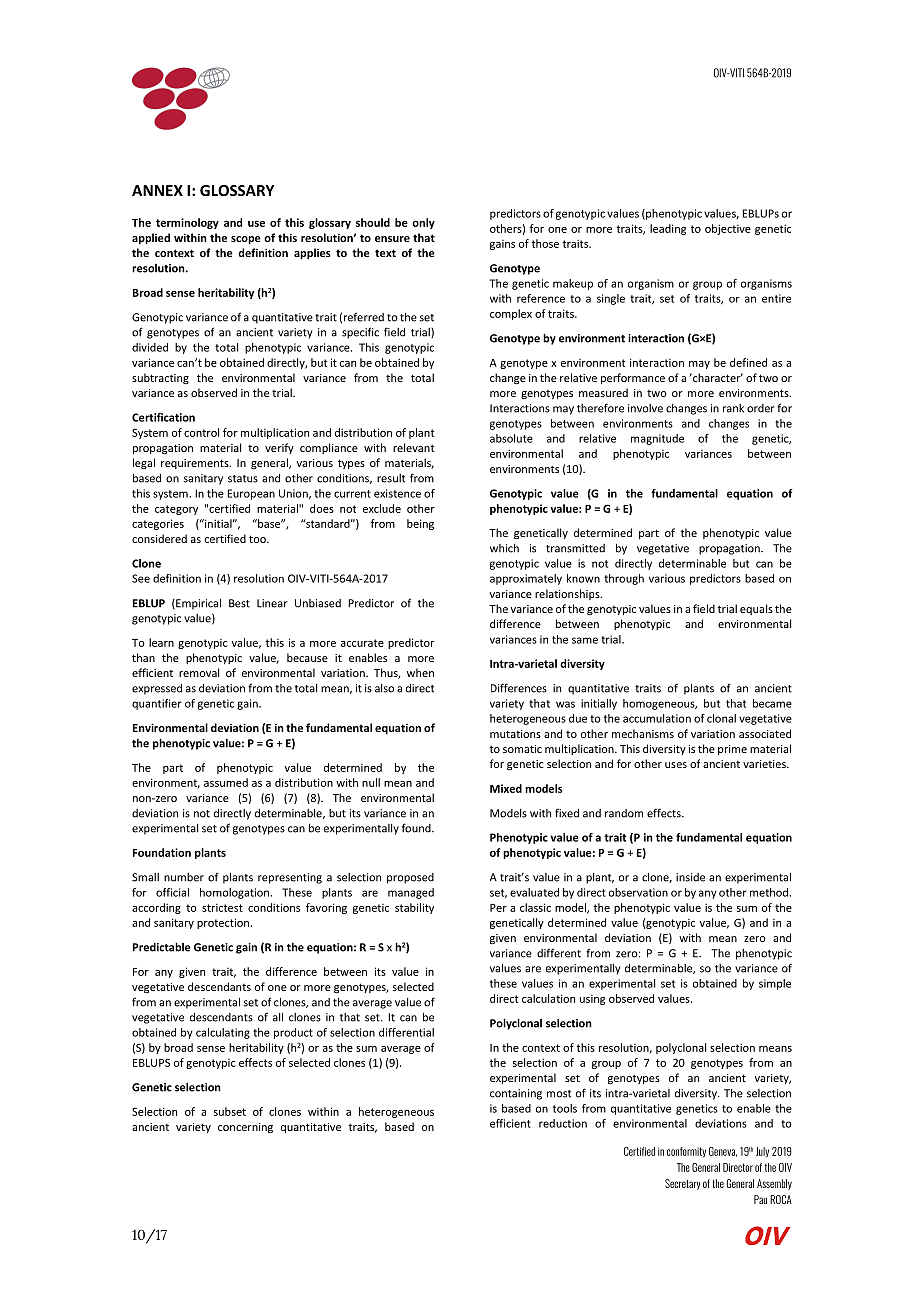  Describe the element at coordinates (245, 1128) in the screenshot. I see `concerning` at that location.
